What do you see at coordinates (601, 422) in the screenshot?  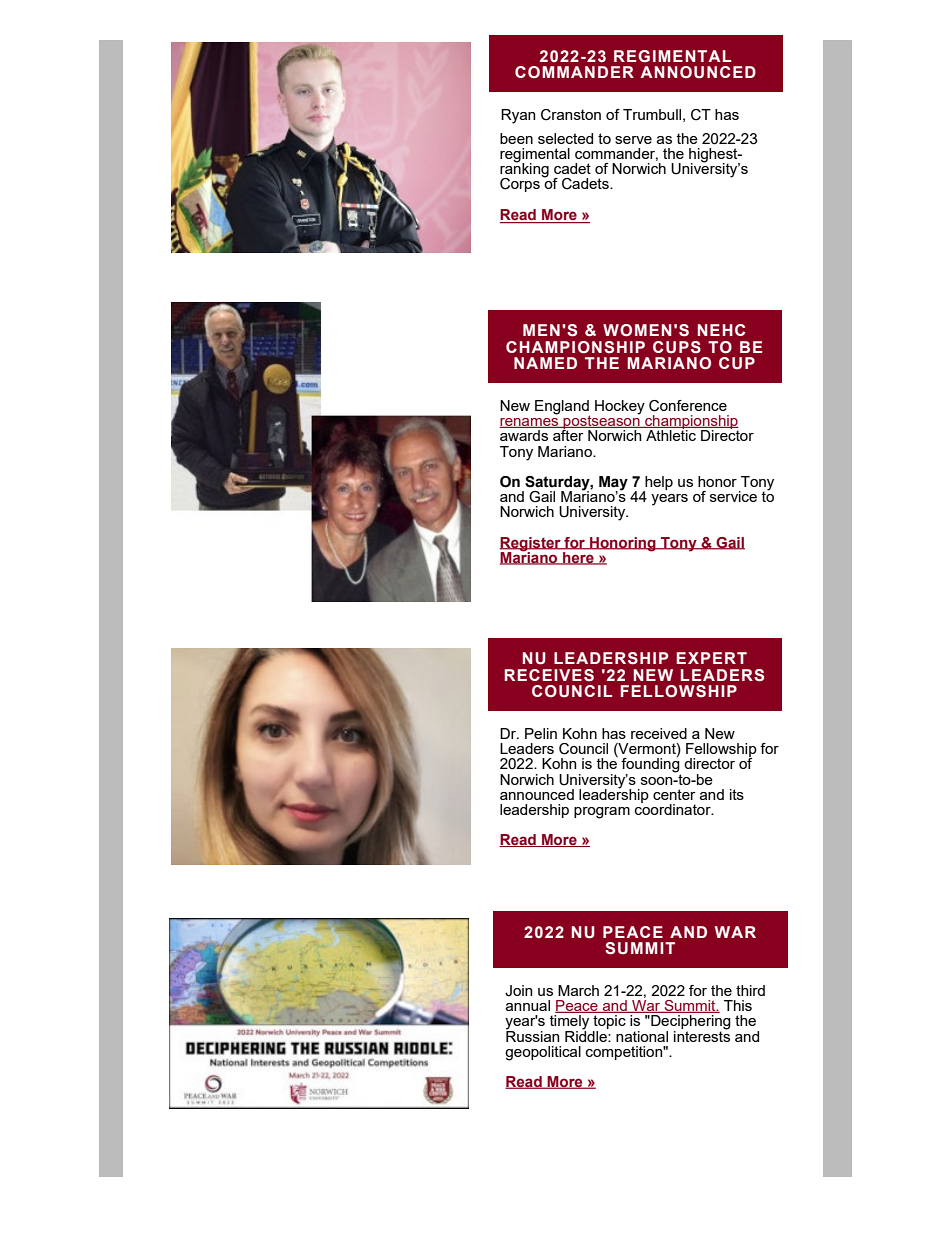 I see `postseason` at bounding box center [601, 422].
